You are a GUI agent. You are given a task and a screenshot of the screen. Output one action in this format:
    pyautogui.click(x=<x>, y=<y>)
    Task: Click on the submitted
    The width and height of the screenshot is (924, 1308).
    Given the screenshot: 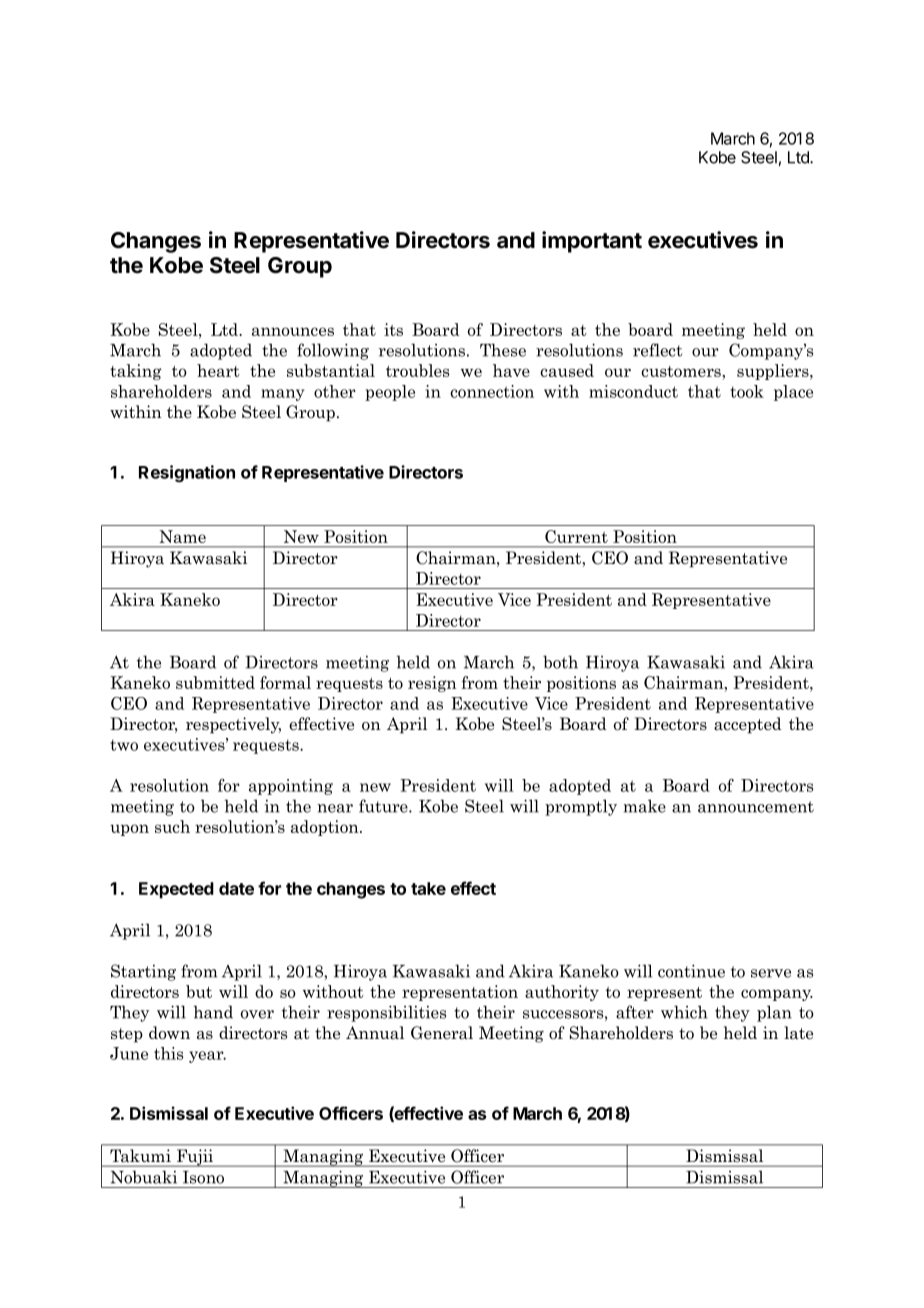 What is the action you would take?
    pyautogui.click(x=215, y=682)
